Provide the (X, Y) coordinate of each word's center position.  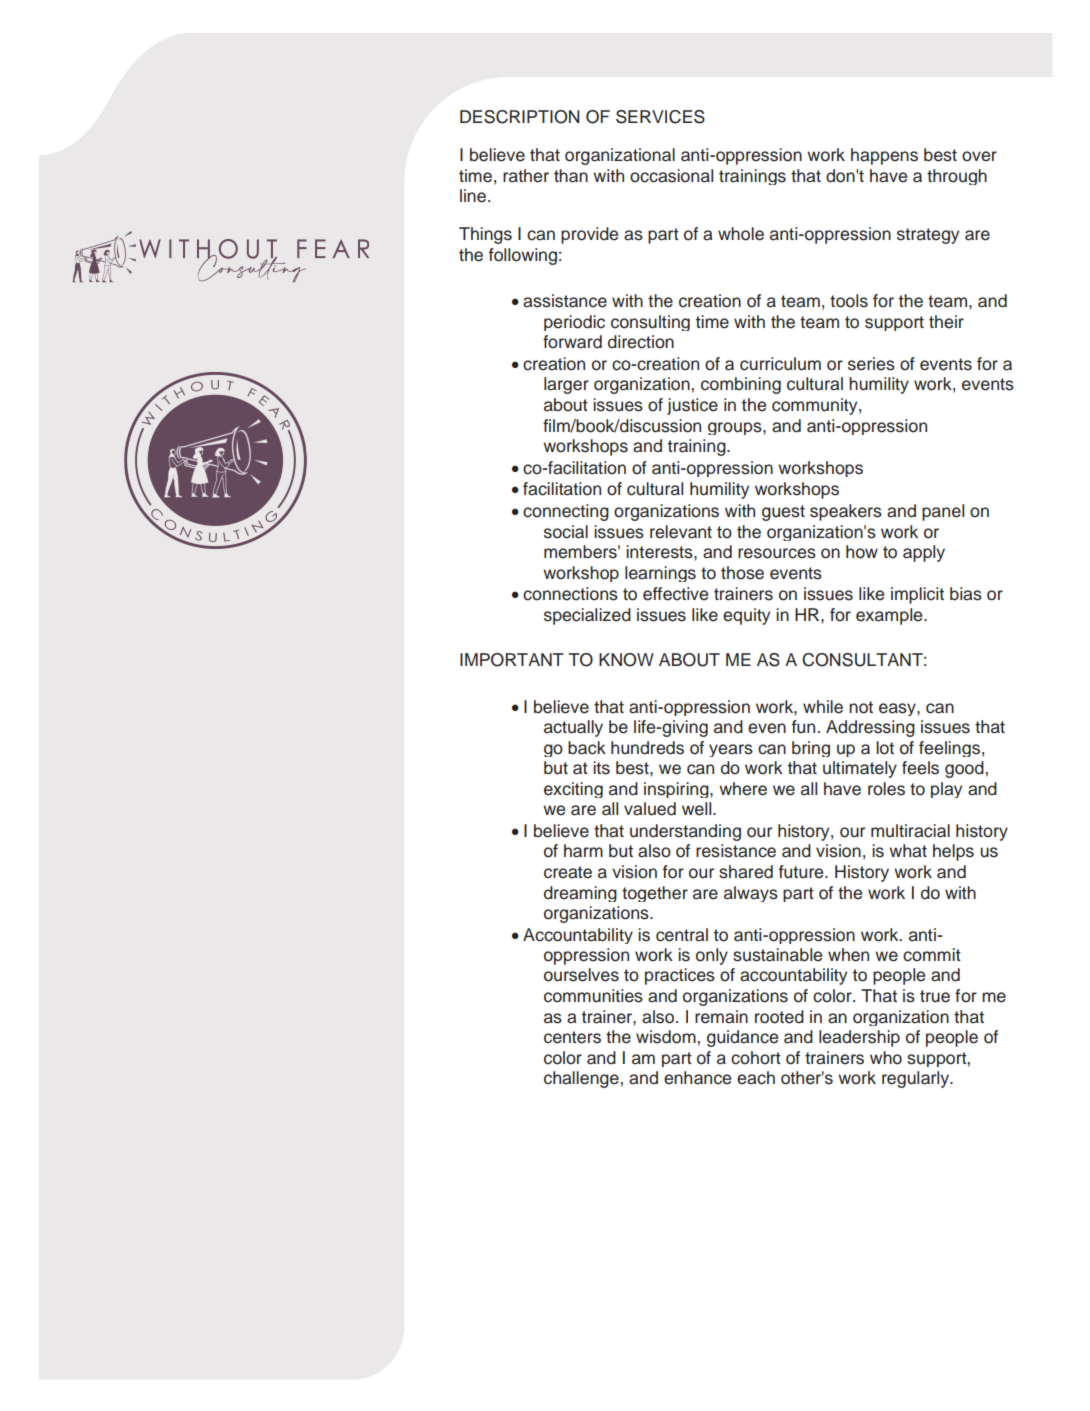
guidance (742, 1038)
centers (572, 1037)
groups (736, 428)
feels (920, 768)
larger (566, 385)
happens (884, 156)
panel (943, 512)
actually (573, 728)
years (731, 750)
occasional (671, 176)
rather (526, 176)
